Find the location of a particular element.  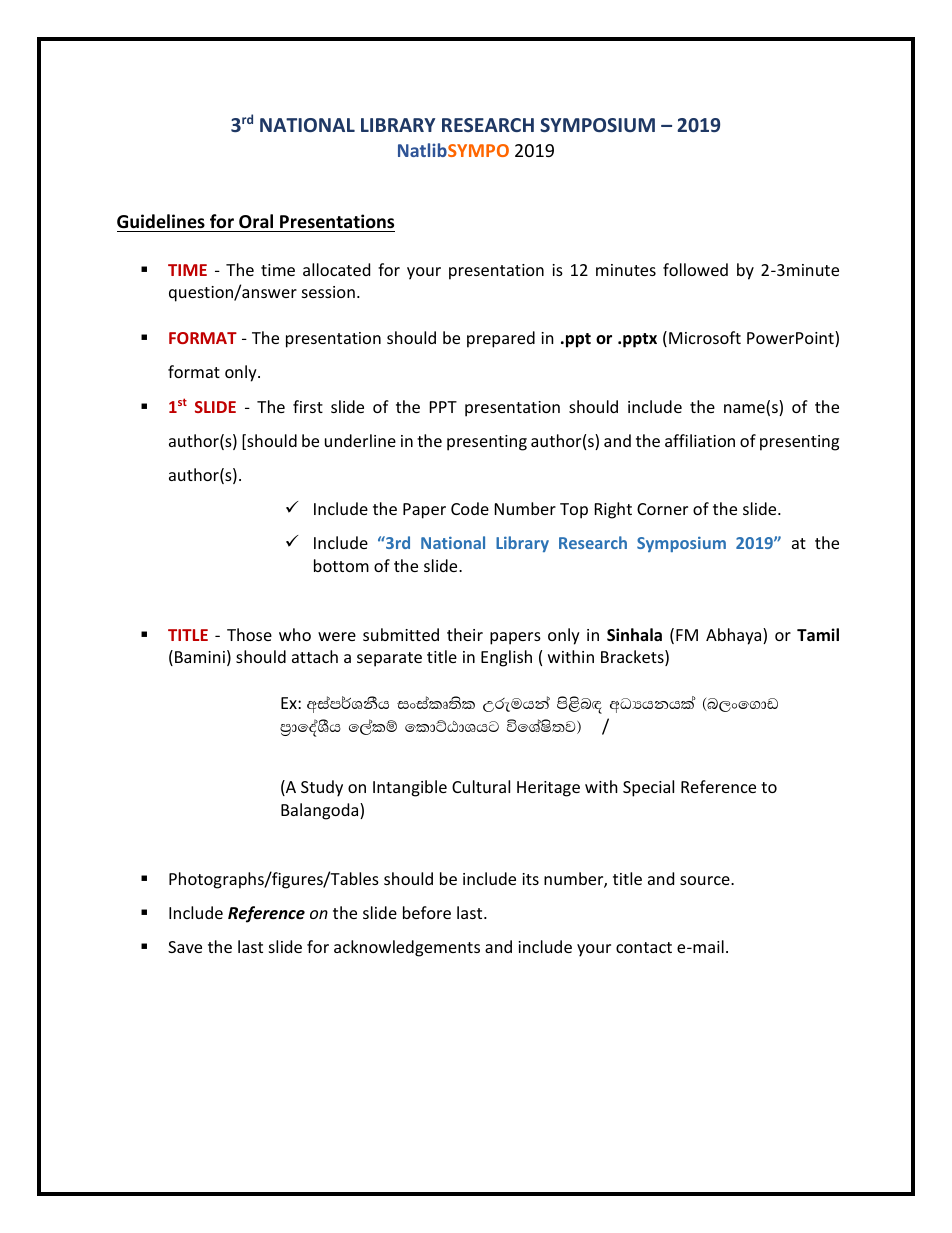

followed is located at coordinates (695, 269).
